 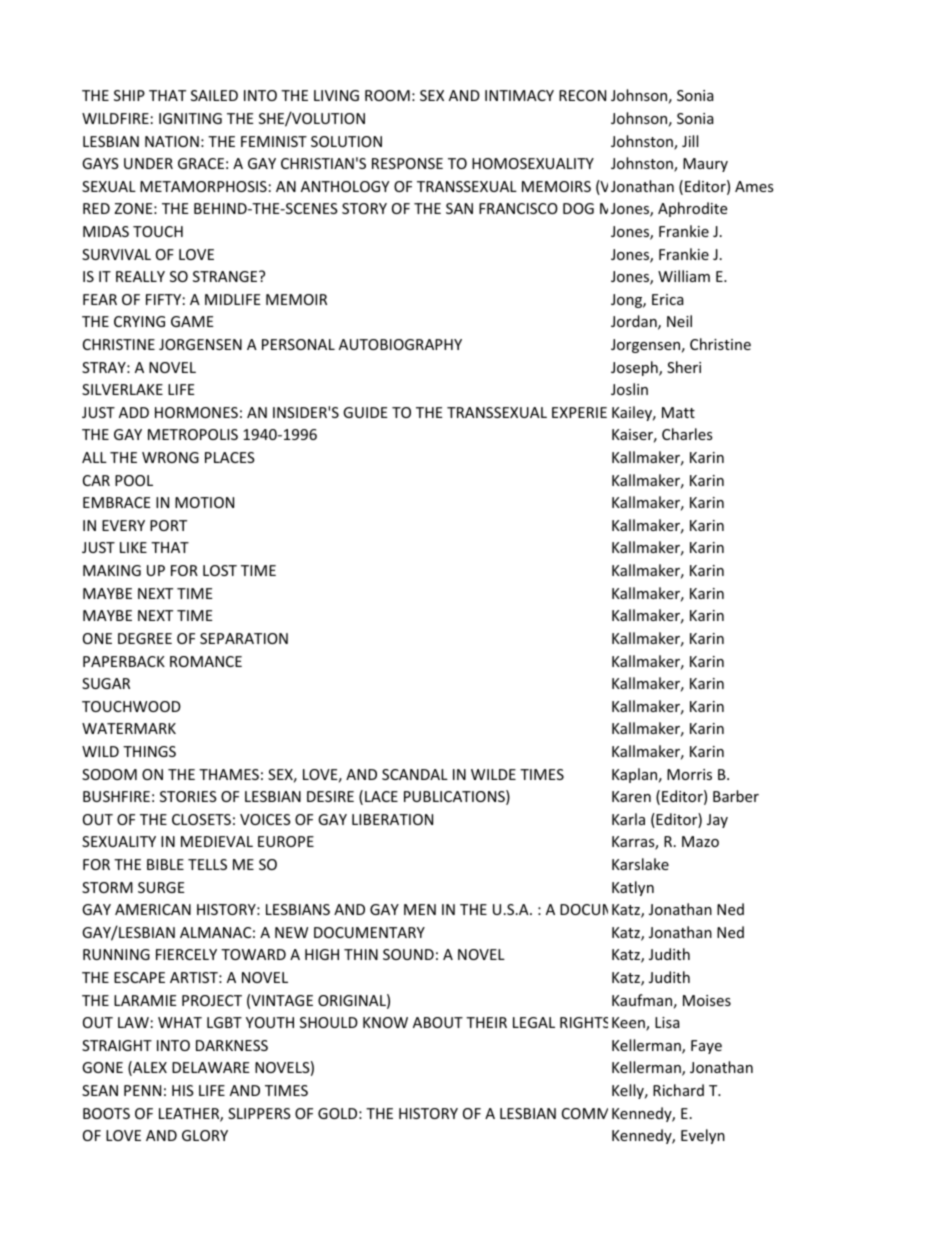 What do you see at coordinates (244, 638) in the image?
I see `SEPARATION` at bounding box center [244, 638].
